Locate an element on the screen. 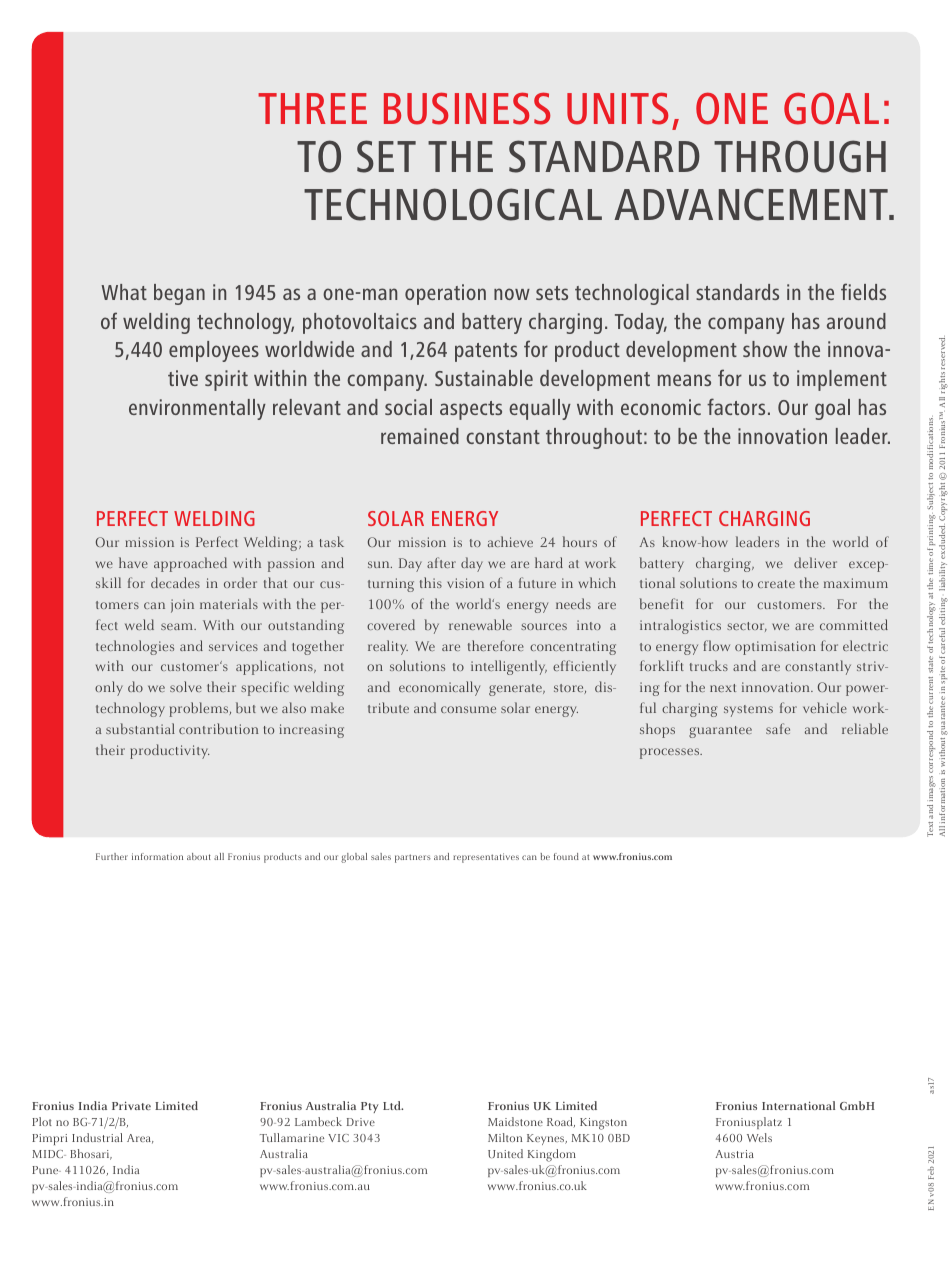 The image size is (952, 1270). ADVANCEMENT is located at coordinates (752, 204).
